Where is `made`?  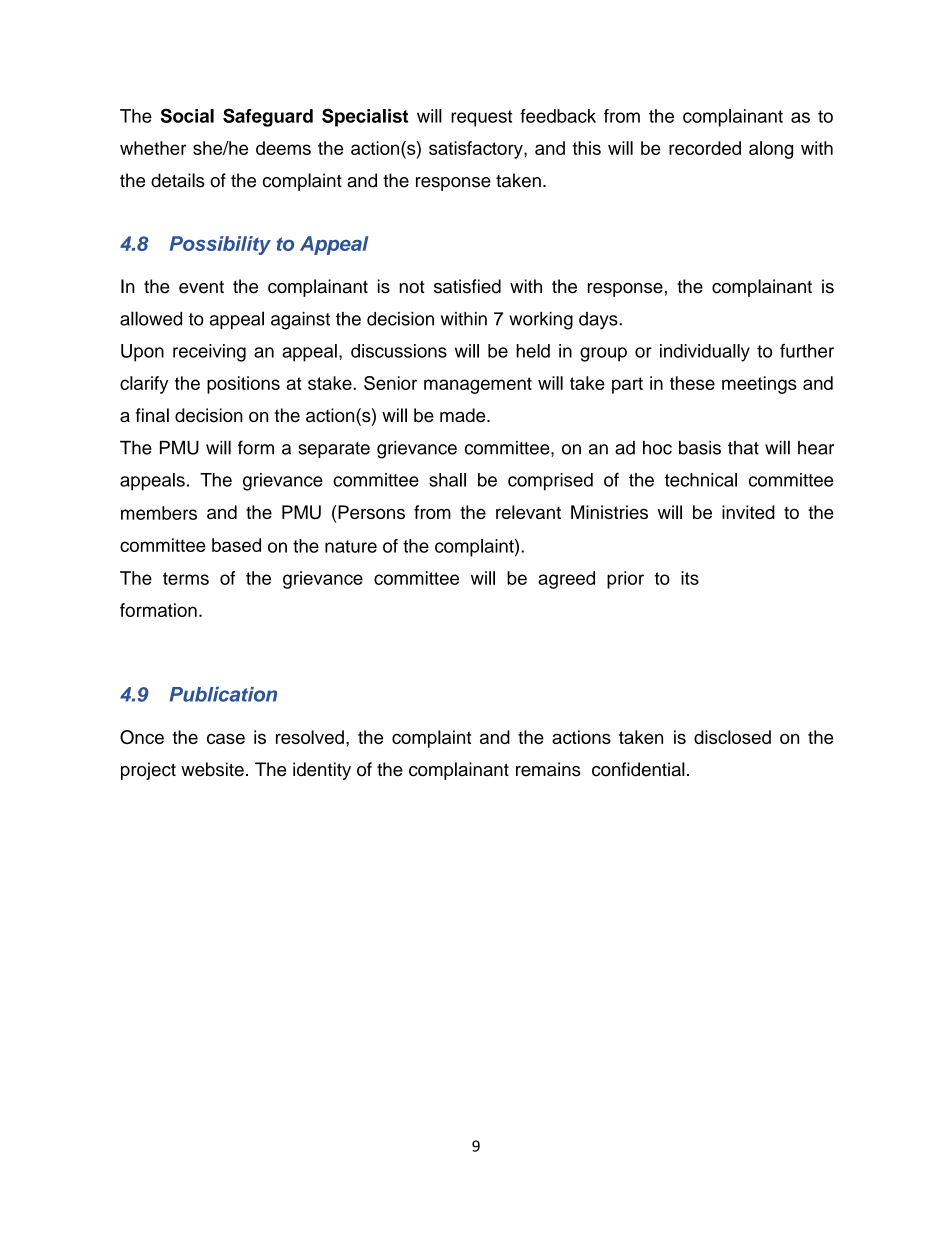
made is located at coordinates (464, 415).
